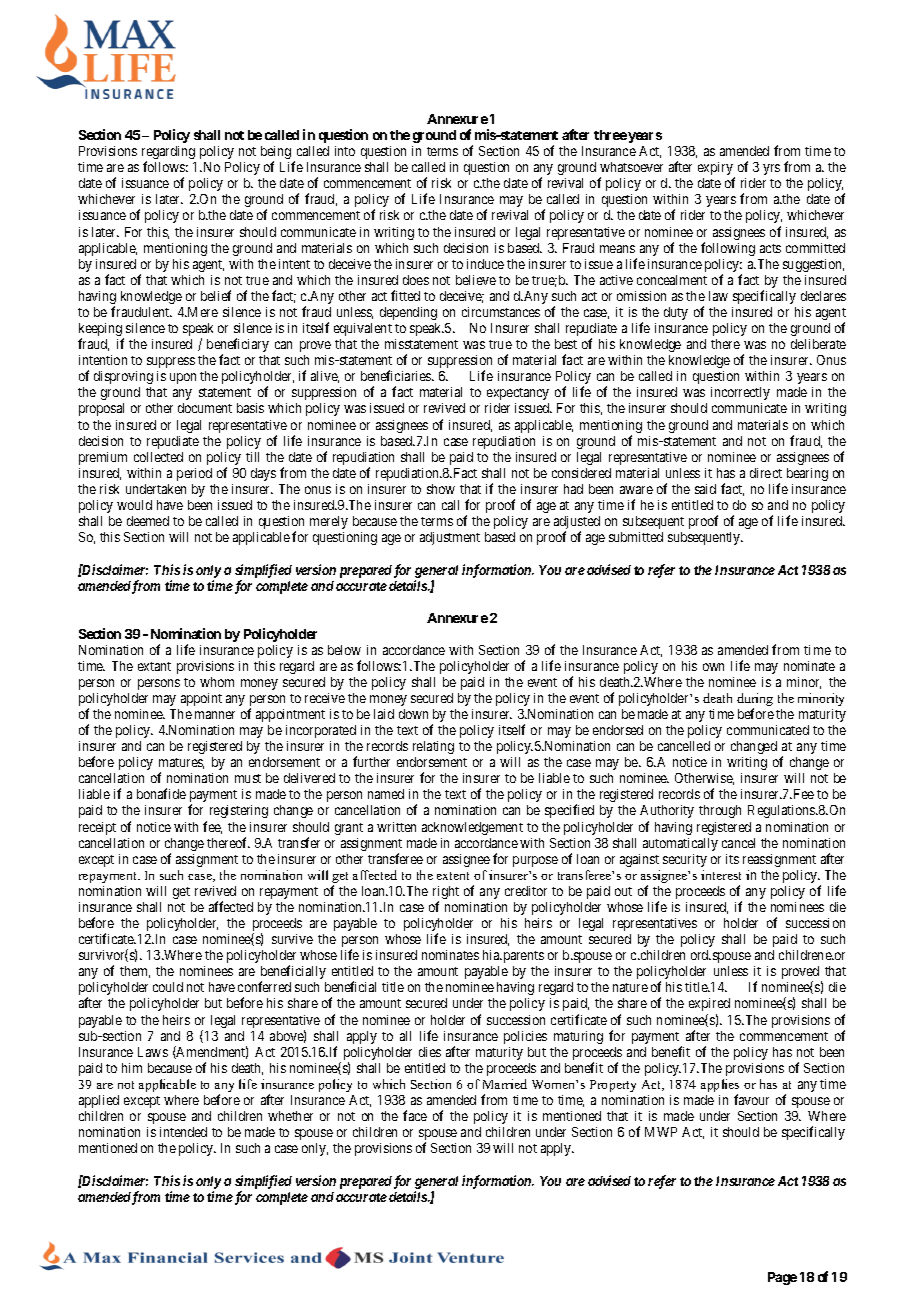 The image size is (924, 1308). Describe the element at coordinates (430, 1052) in the screenshot. I see `dies` at that location.
